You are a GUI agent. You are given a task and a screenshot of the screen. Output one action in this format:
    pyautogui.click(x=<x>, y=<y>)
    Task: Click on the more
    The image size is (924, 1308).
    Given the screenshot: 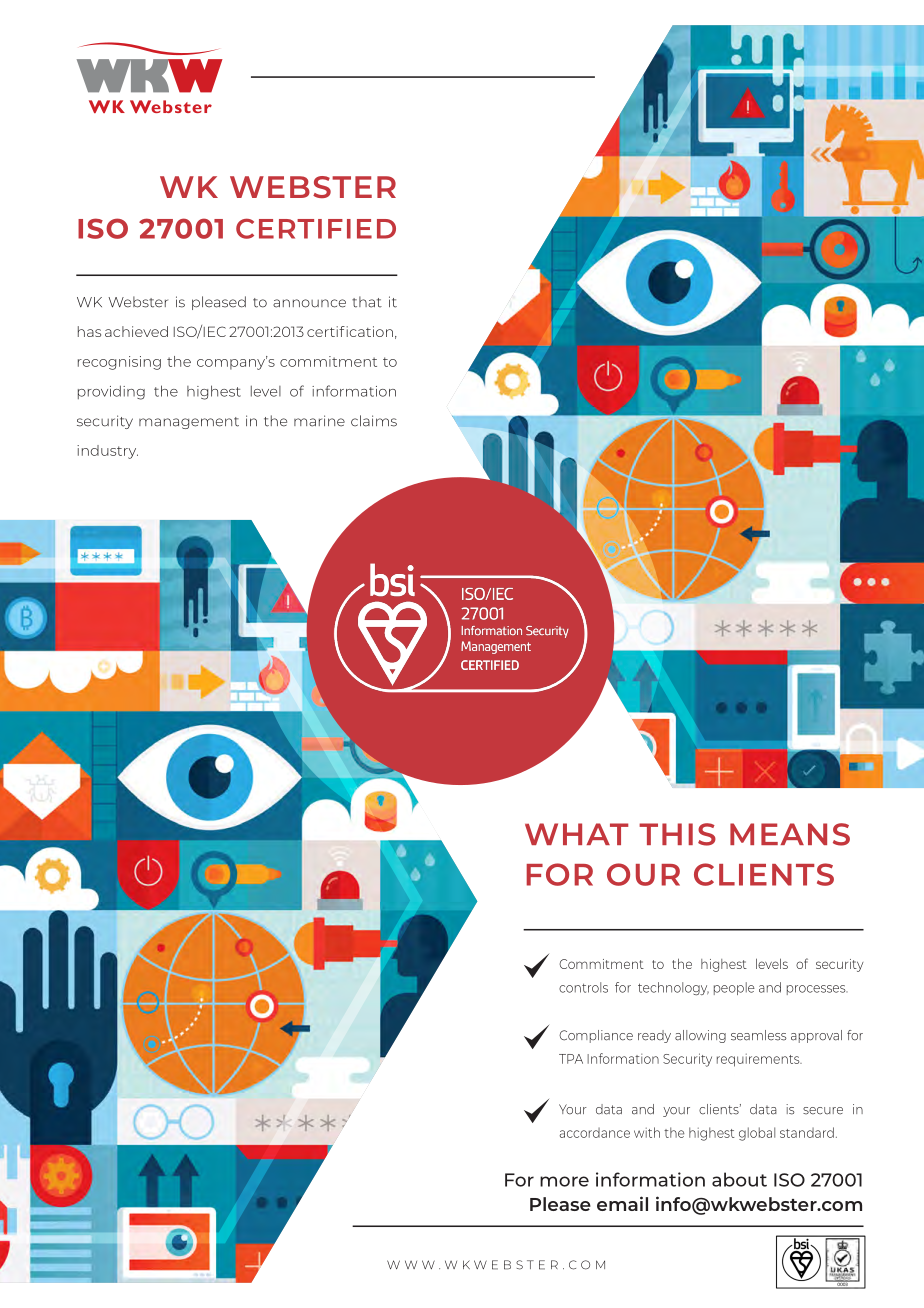 What is the action you would take?
    pyautogui.click(x=564, y=1181)
